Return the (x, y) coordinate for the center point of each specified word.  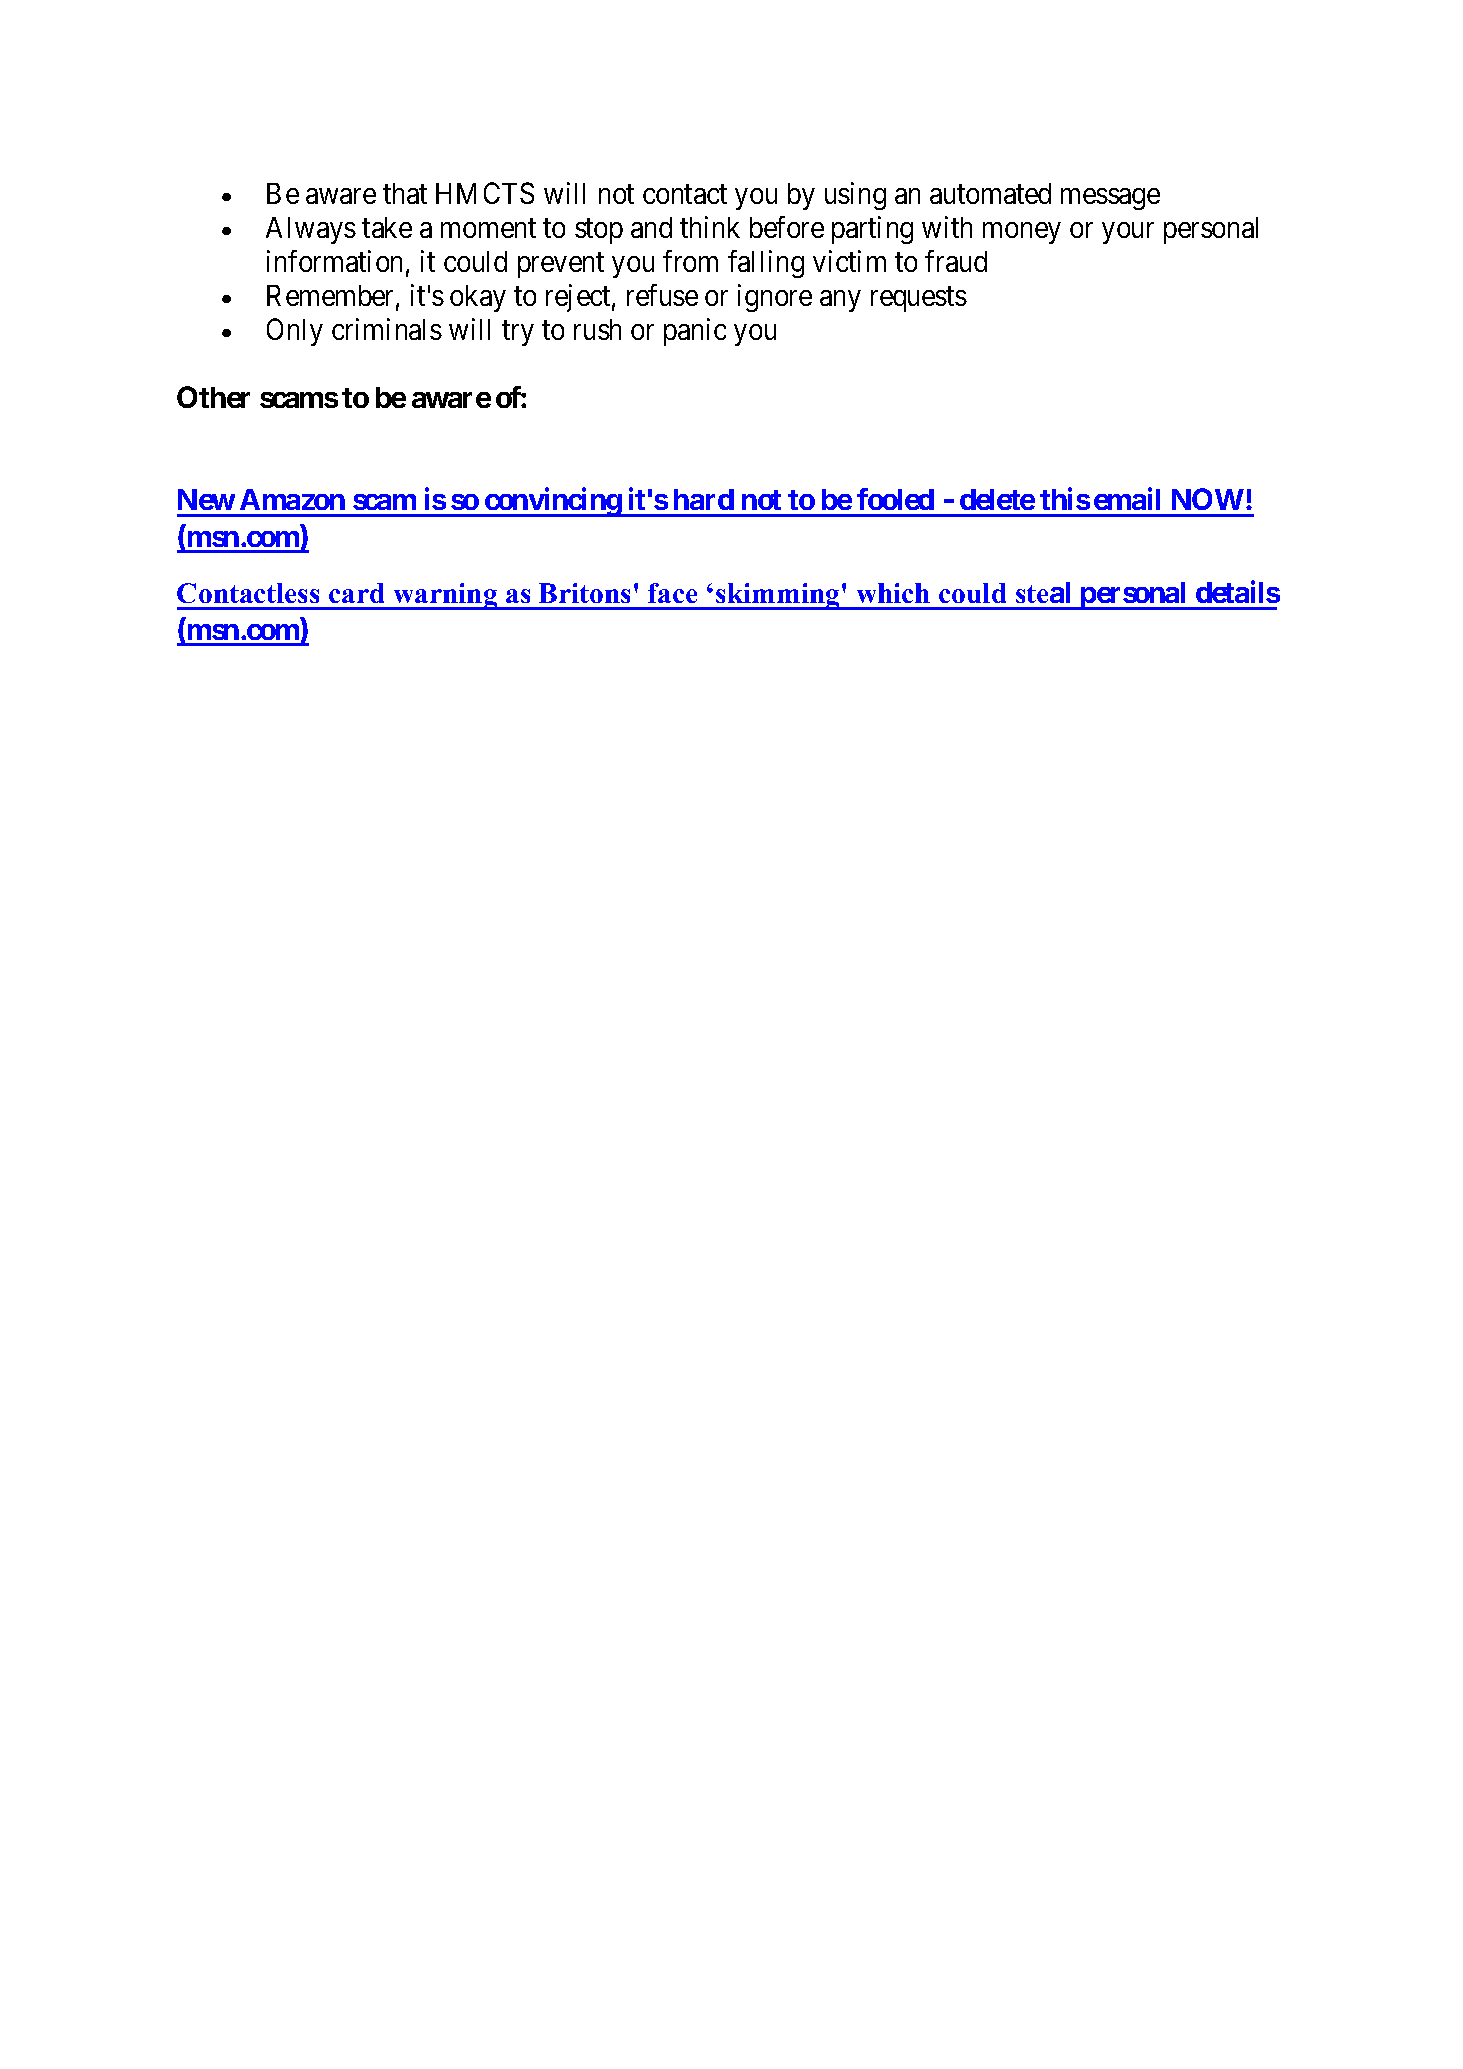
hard (704, 499)
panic (695, 332)
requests (919, 299)
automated (990, 193)
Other (213, 397)
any (840, 301)
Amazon (292, 499)
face (672, 593)
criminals (387, 329)
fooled (895, 499)
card (356, 593)
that (405, 193)
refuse (662, 295)
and (651, 227)
